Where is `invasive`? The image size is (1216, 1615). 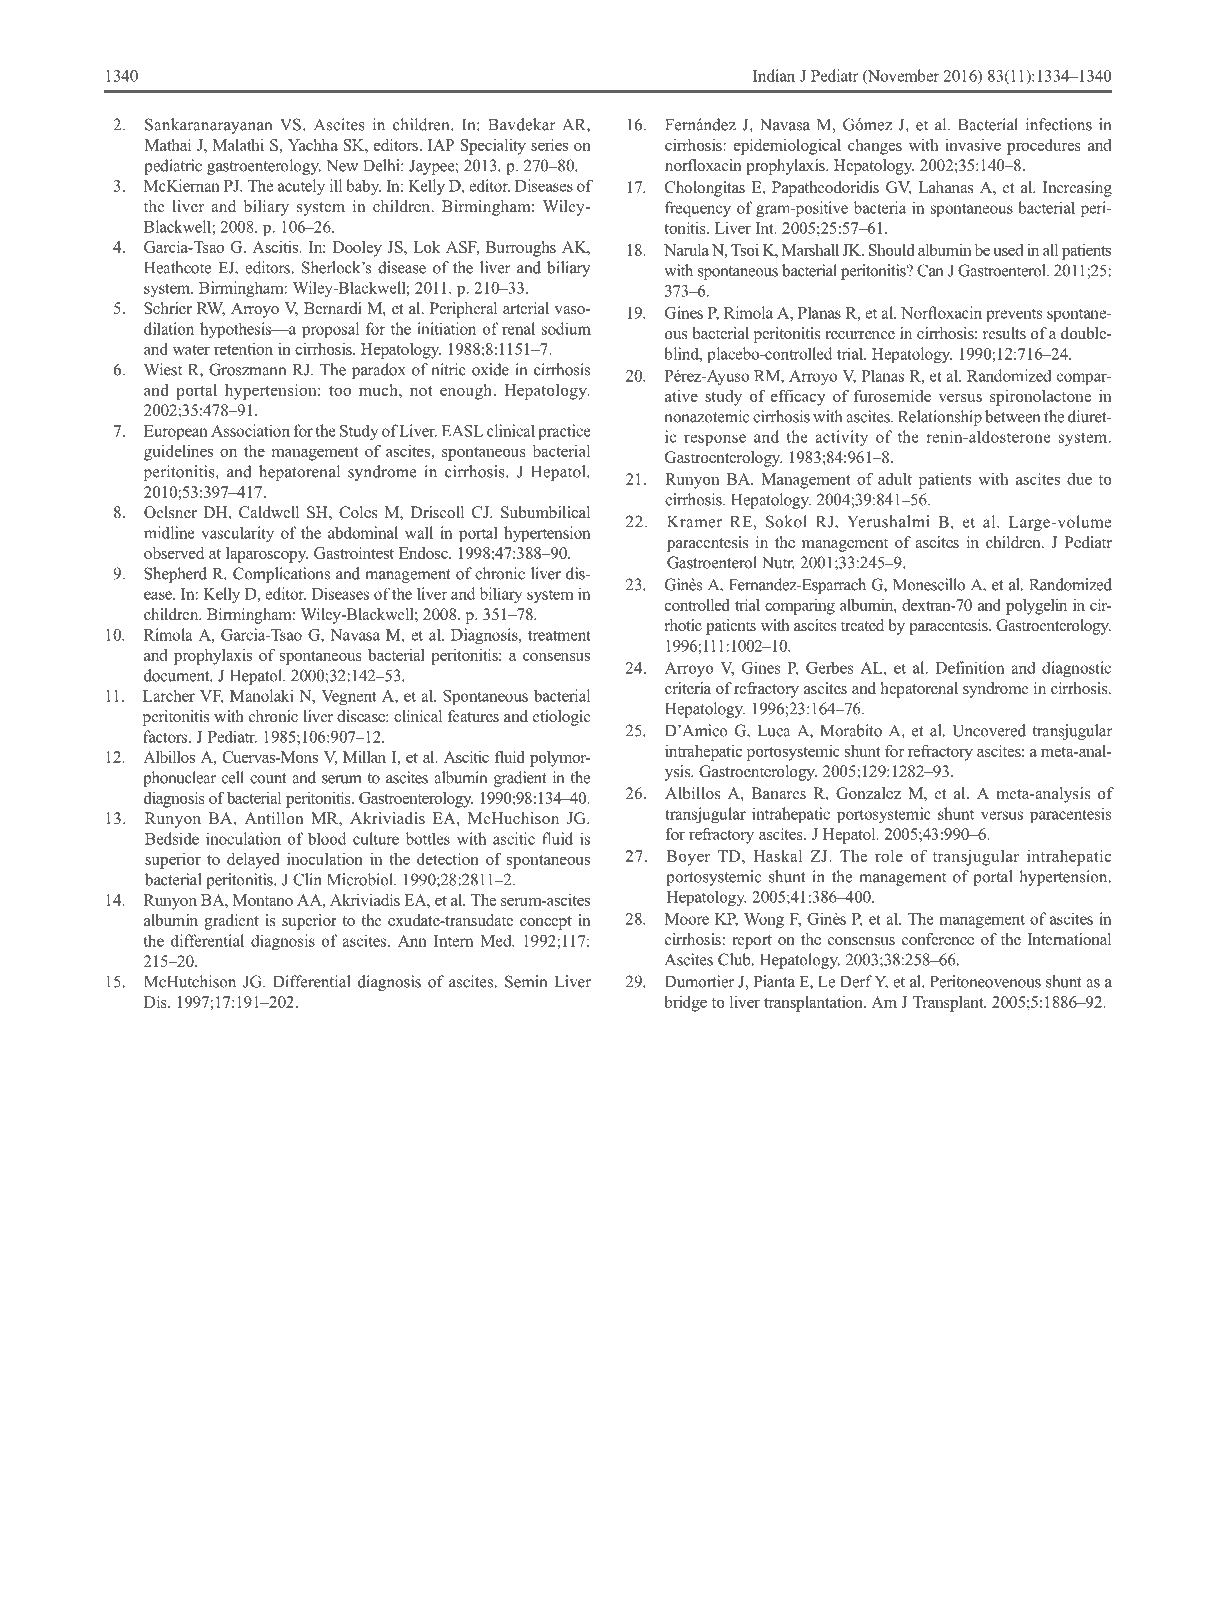
invasive is located at coordinates (973, 145).
